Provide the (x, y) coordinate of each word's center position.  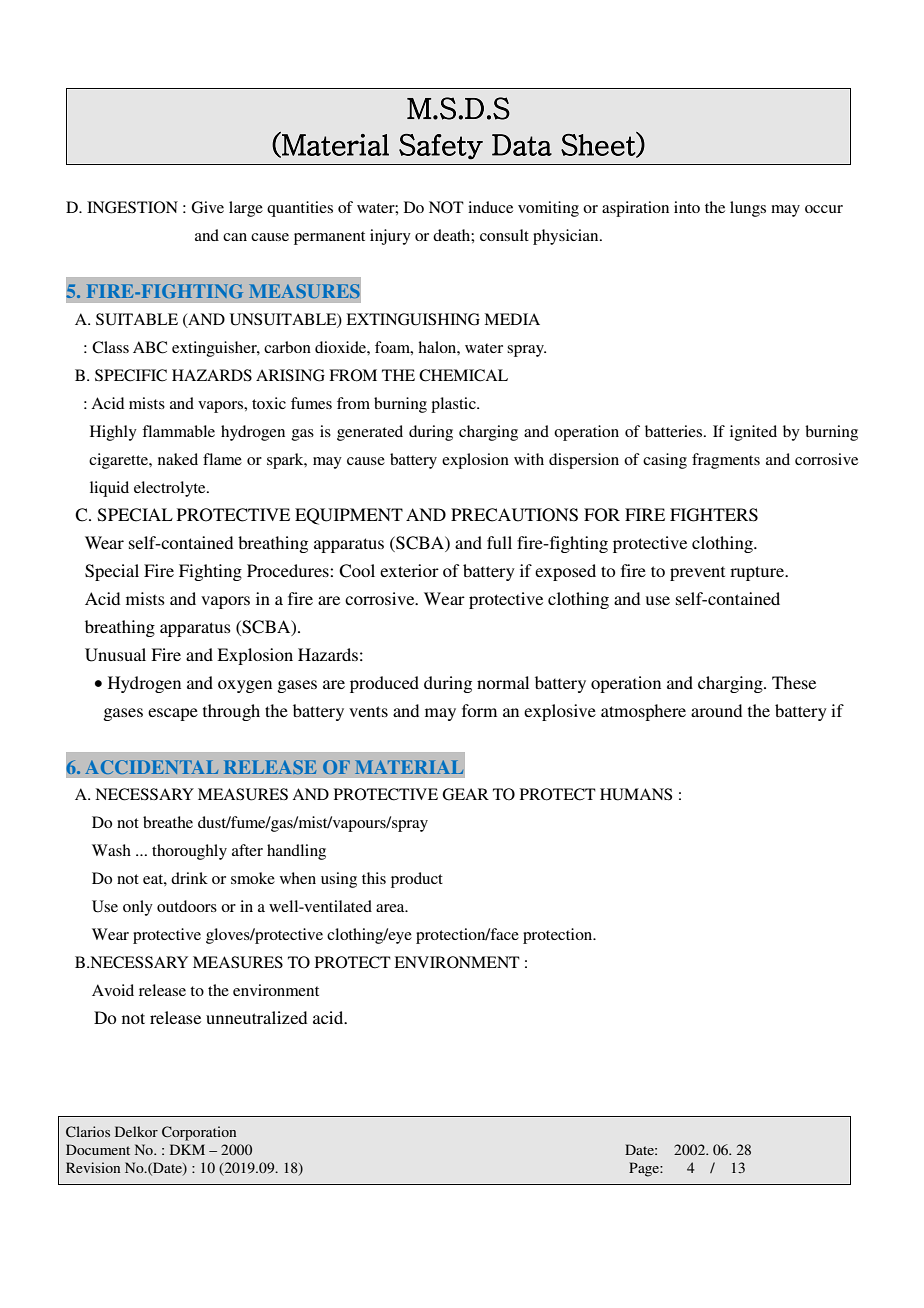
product (417, 880)
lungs (748, 209)
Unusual (115, 655)
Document (98, 1149)
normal (503, 682)
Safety (441, 147)
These (794, 682)
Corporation (199, 1133)
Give (207, 207)
